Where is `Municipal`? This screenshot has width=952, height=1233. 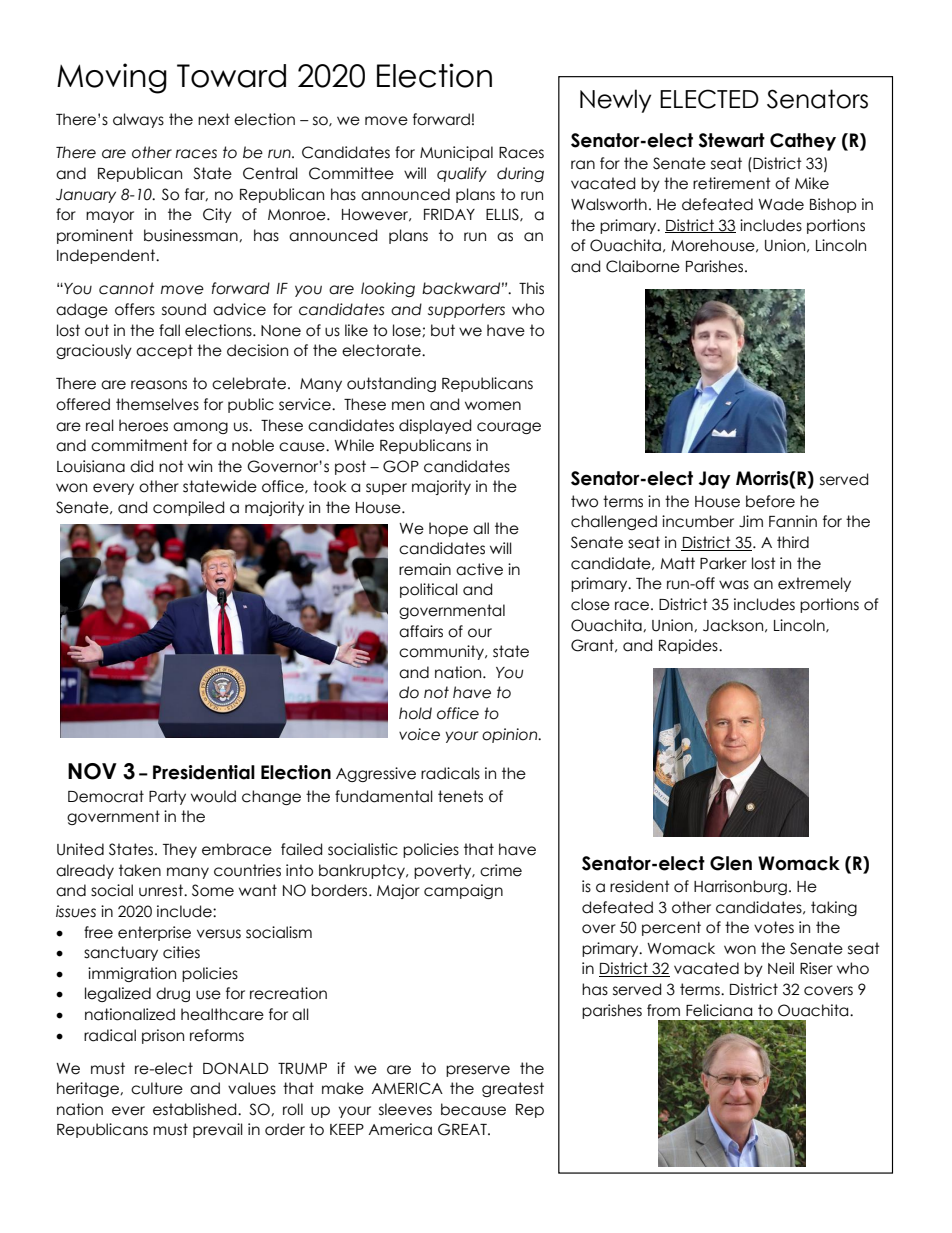
Municipal is located at coordinates (456, 153).
